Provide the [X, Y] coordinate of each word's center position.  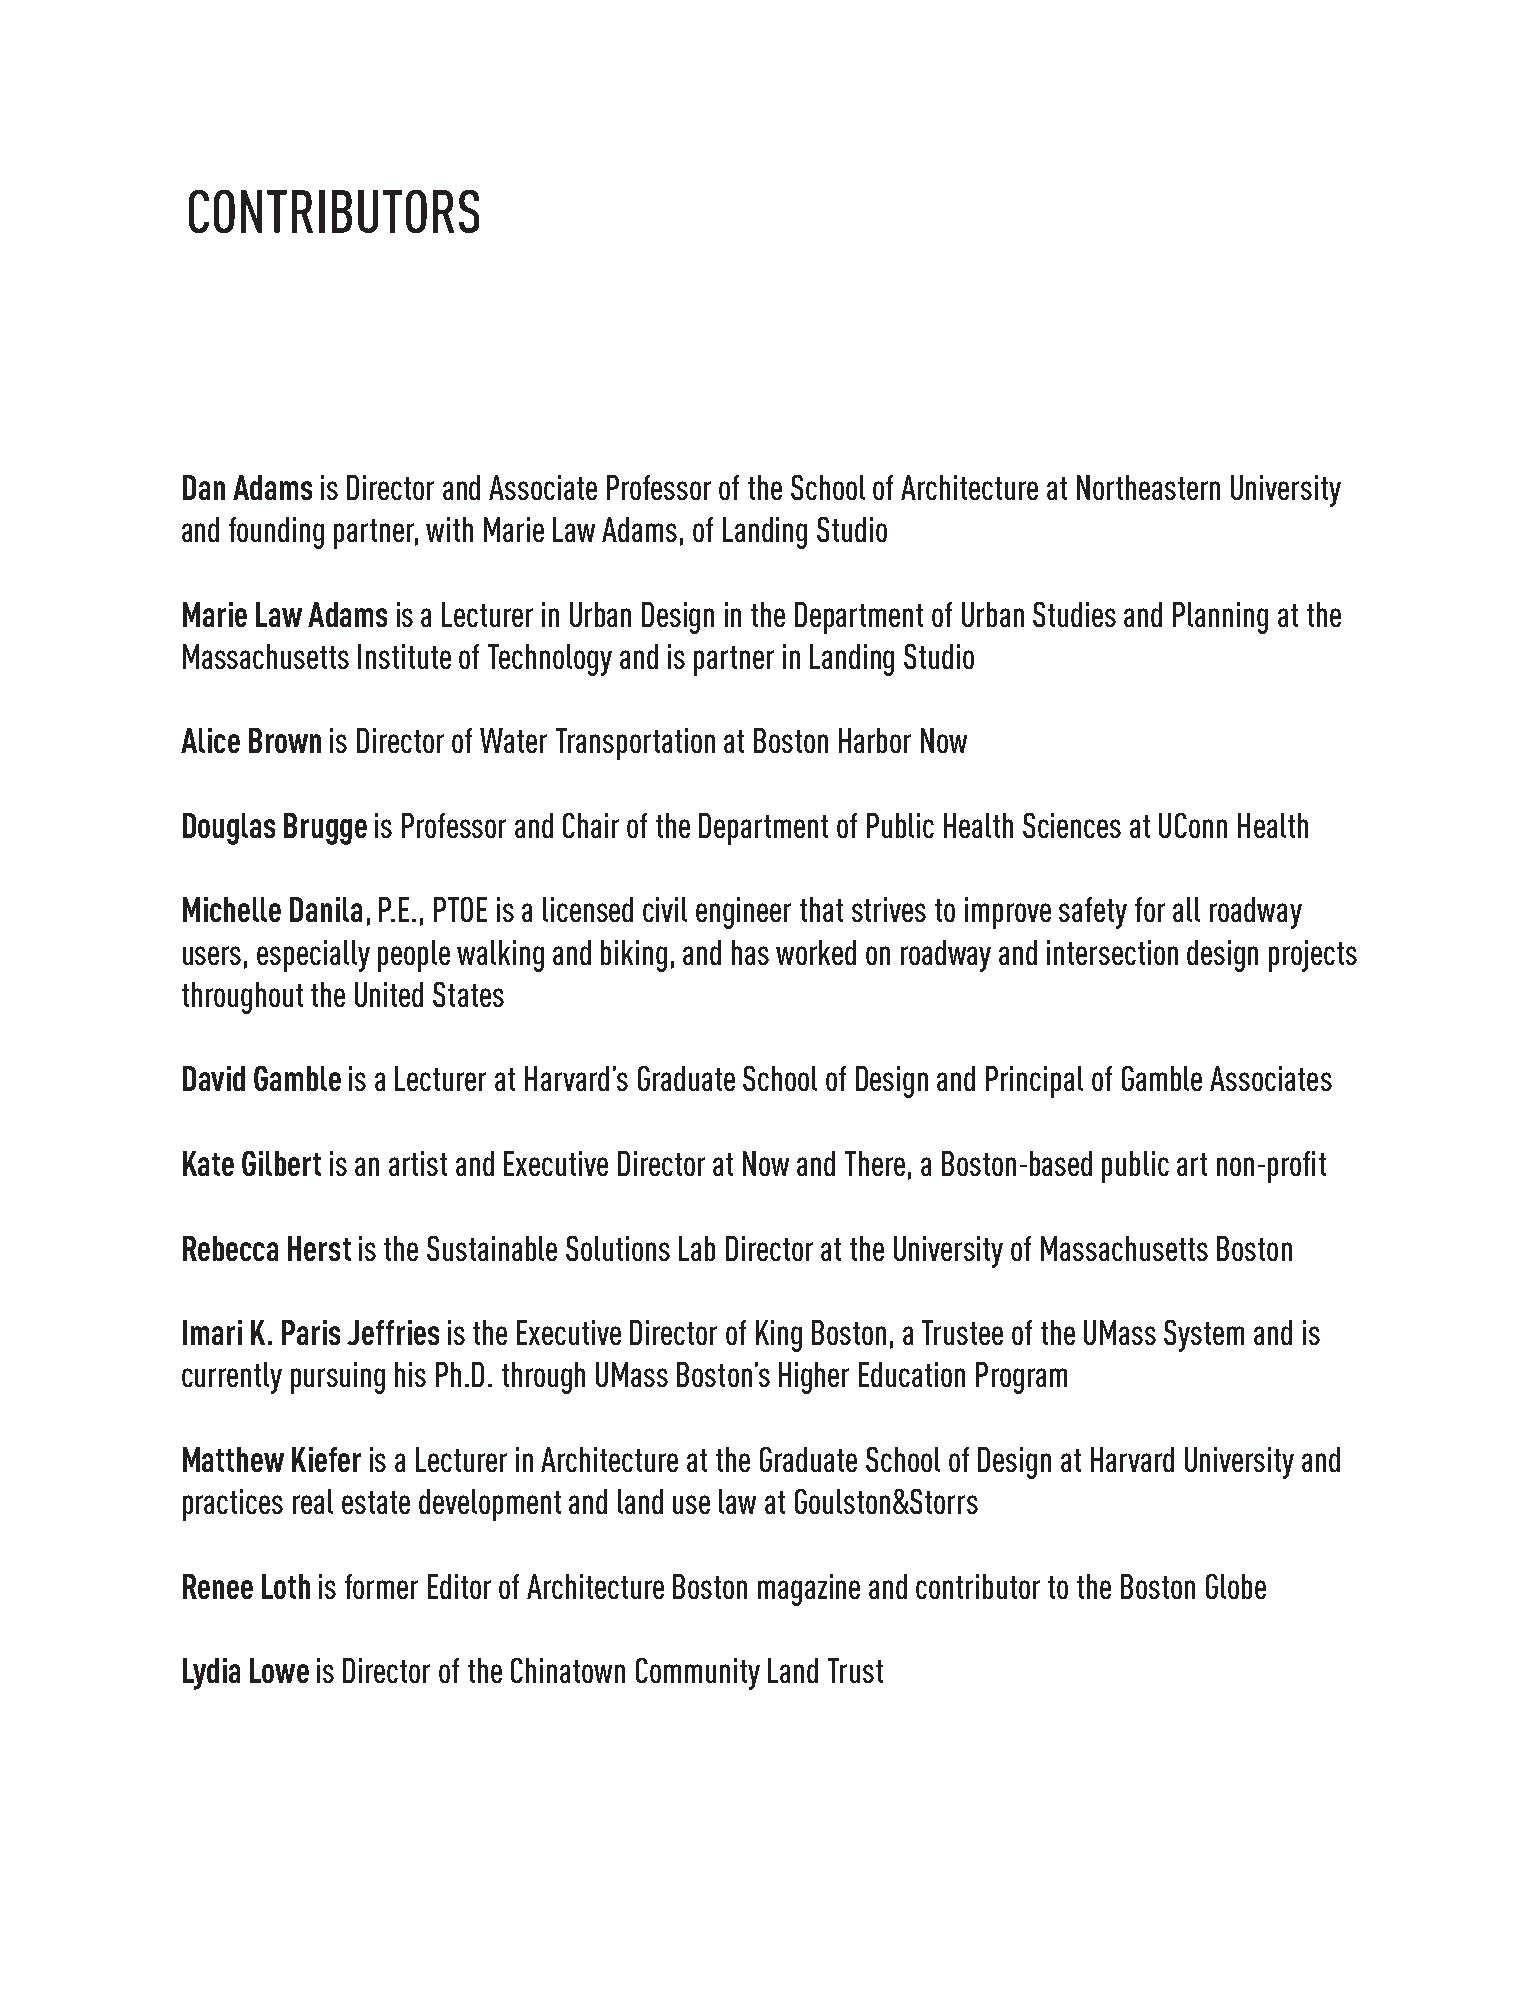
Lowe [279, 1670]
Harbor [875, 740]
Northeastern [1148, 487]
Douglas [229, 829]
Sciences [1072, 825]
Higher [814, 1378]
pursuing [338, 1378]
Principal [1034, 1082]
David [214, 1078]
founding [276, 533]
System [1204, 1336]
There [875, 1163]
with [449, 529]
